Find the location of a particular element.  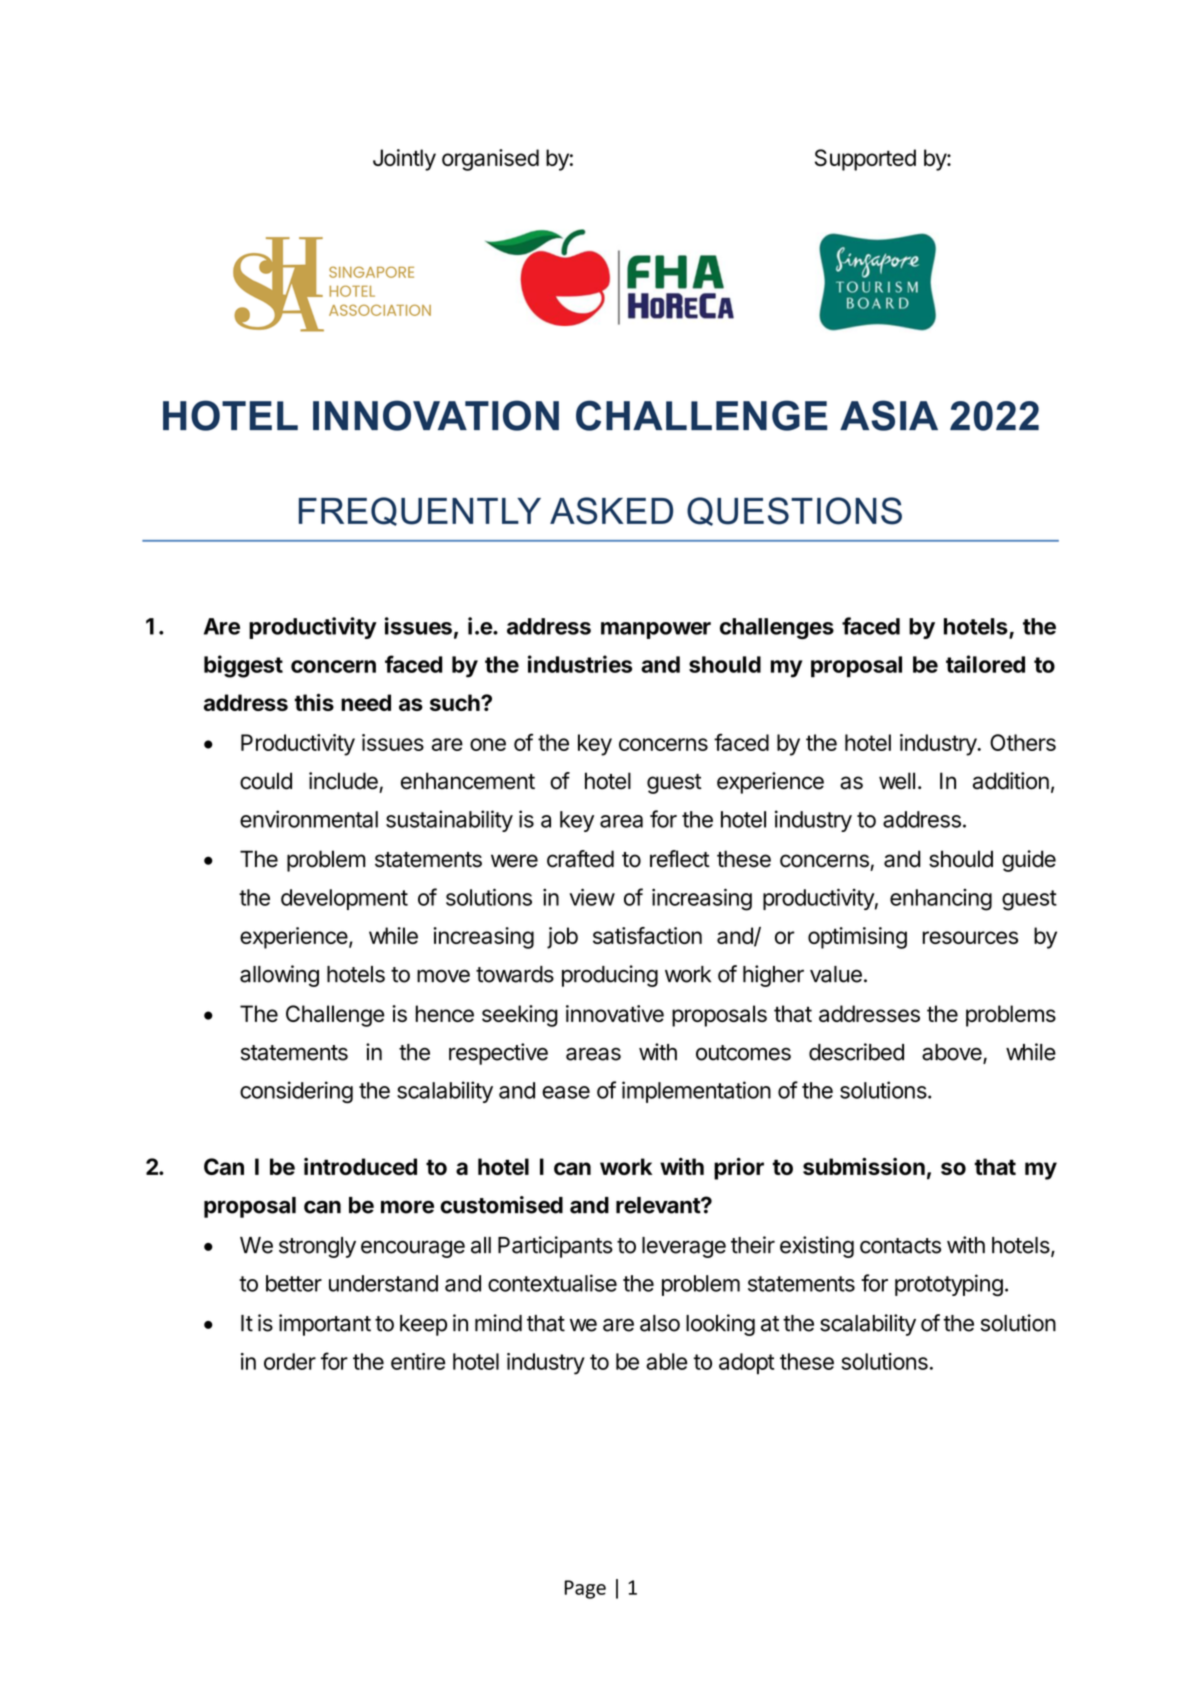

implementation is located at coordinates (696, 1092).
